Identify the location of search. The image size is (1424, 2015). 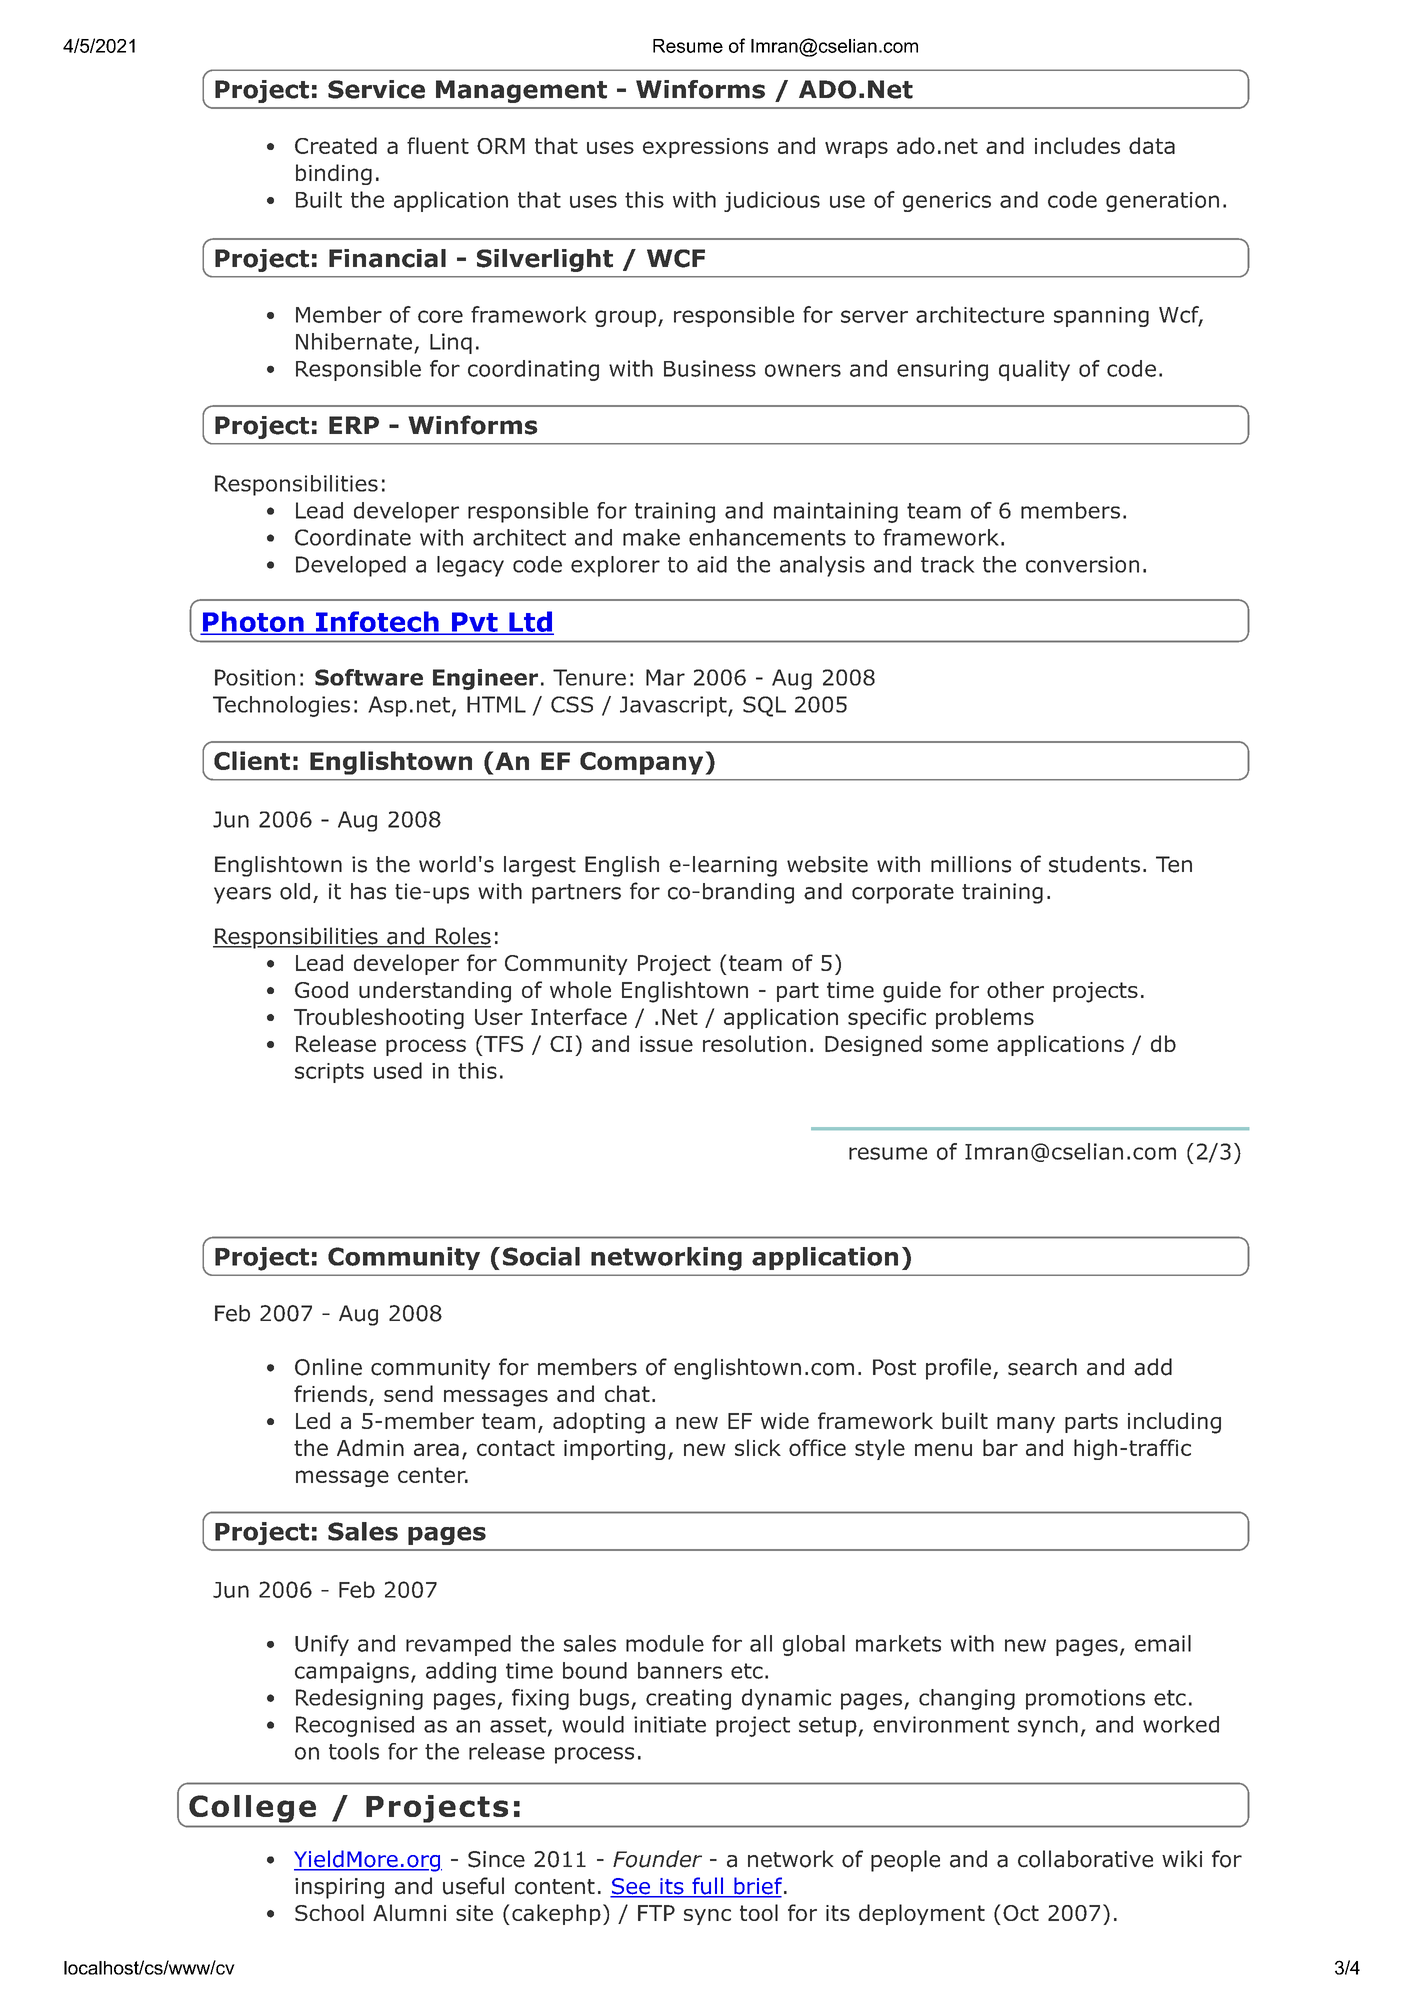
(1042, 1367).
